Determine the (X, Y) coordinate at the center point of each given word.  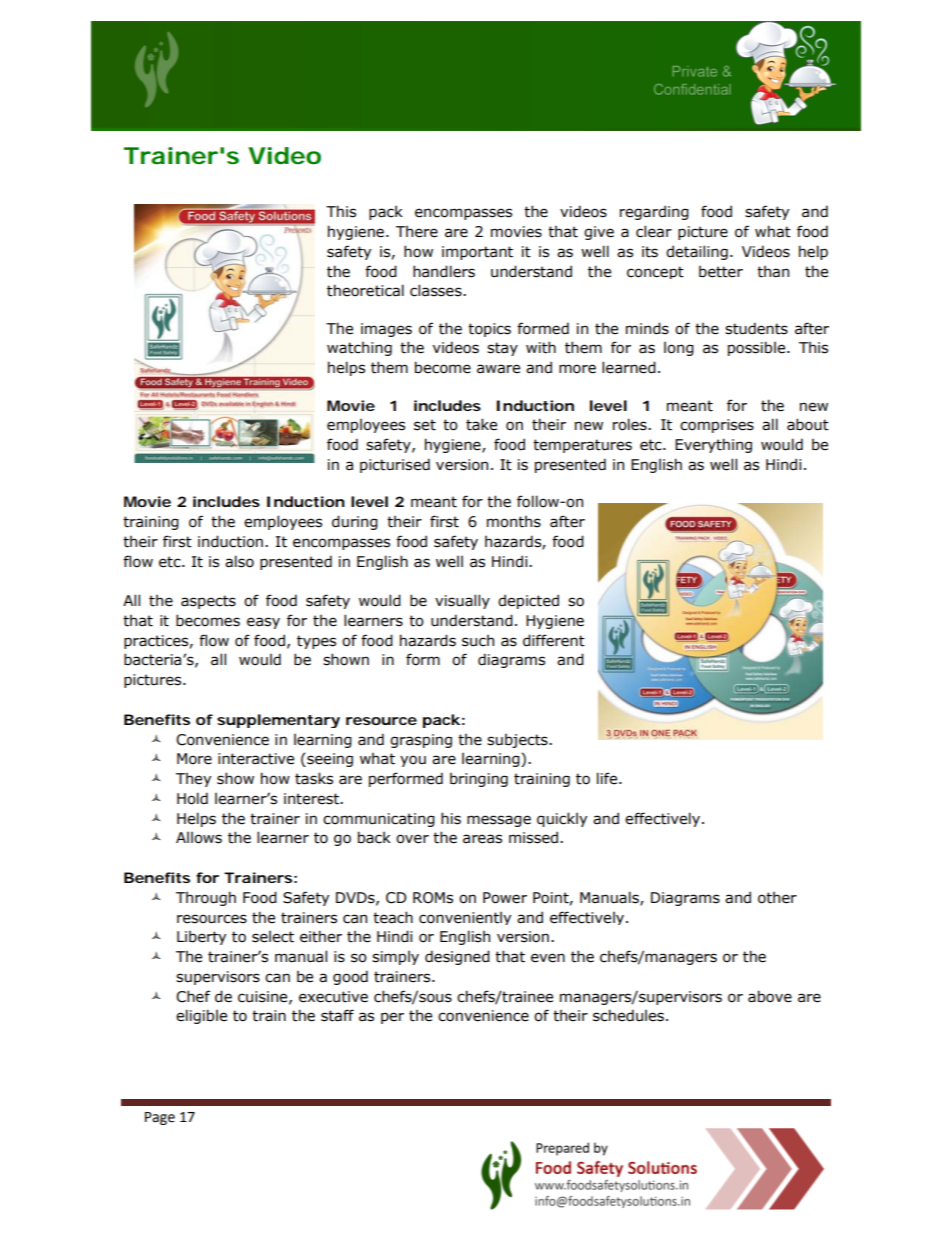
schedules (628, 1015)
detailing (697, 252)
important (477, 253)
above (770, 996)
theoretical (365, 290)
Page (160, 1118)
